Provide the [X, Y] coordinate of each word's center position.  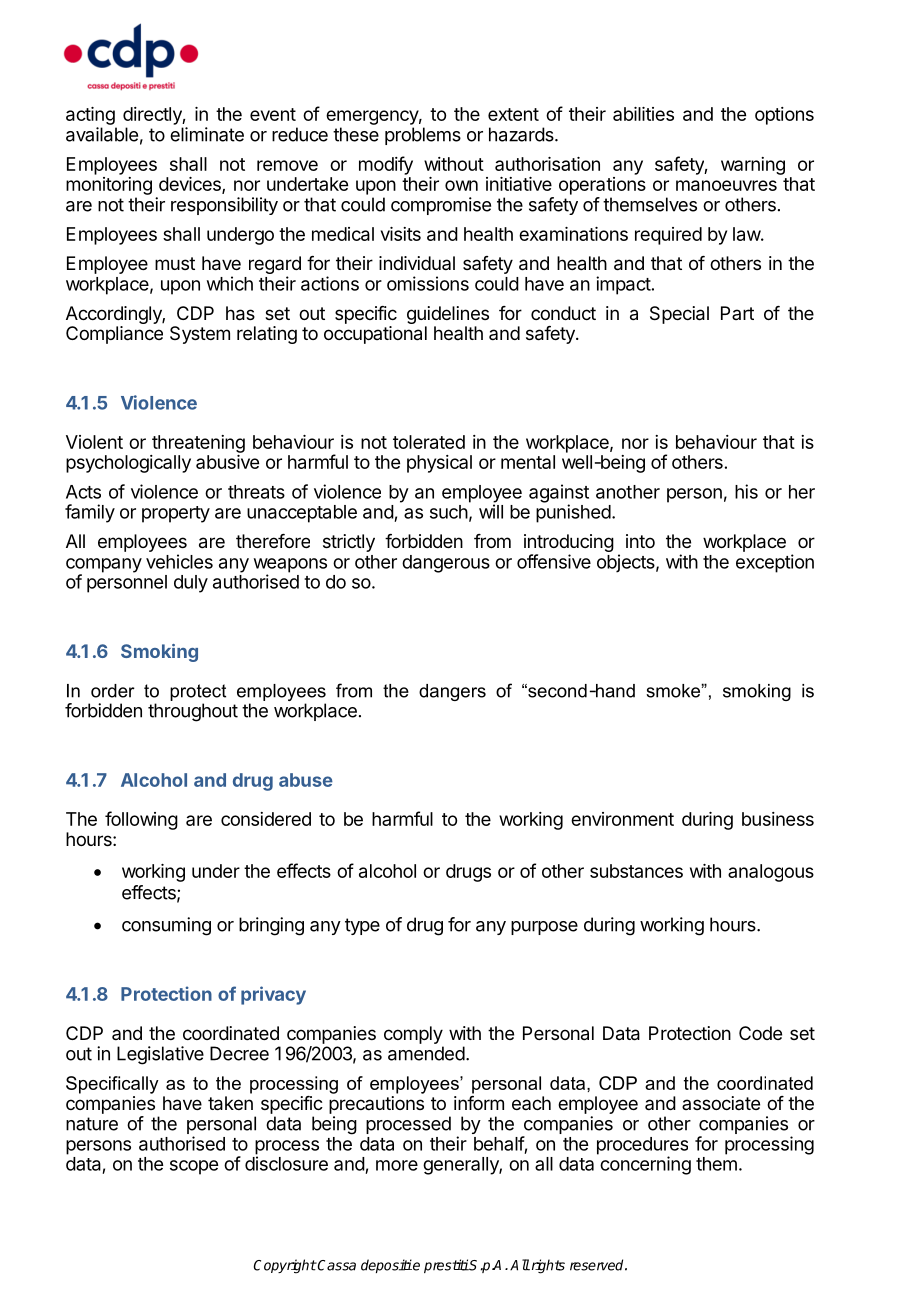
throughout [193, 712]
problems [423, 136]
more [397, 1165]
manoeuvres [726, 185]
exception [775, 563]
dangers [452, 692]
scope [194, 1167]
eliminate [207, 134]
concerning [645, 1165]
